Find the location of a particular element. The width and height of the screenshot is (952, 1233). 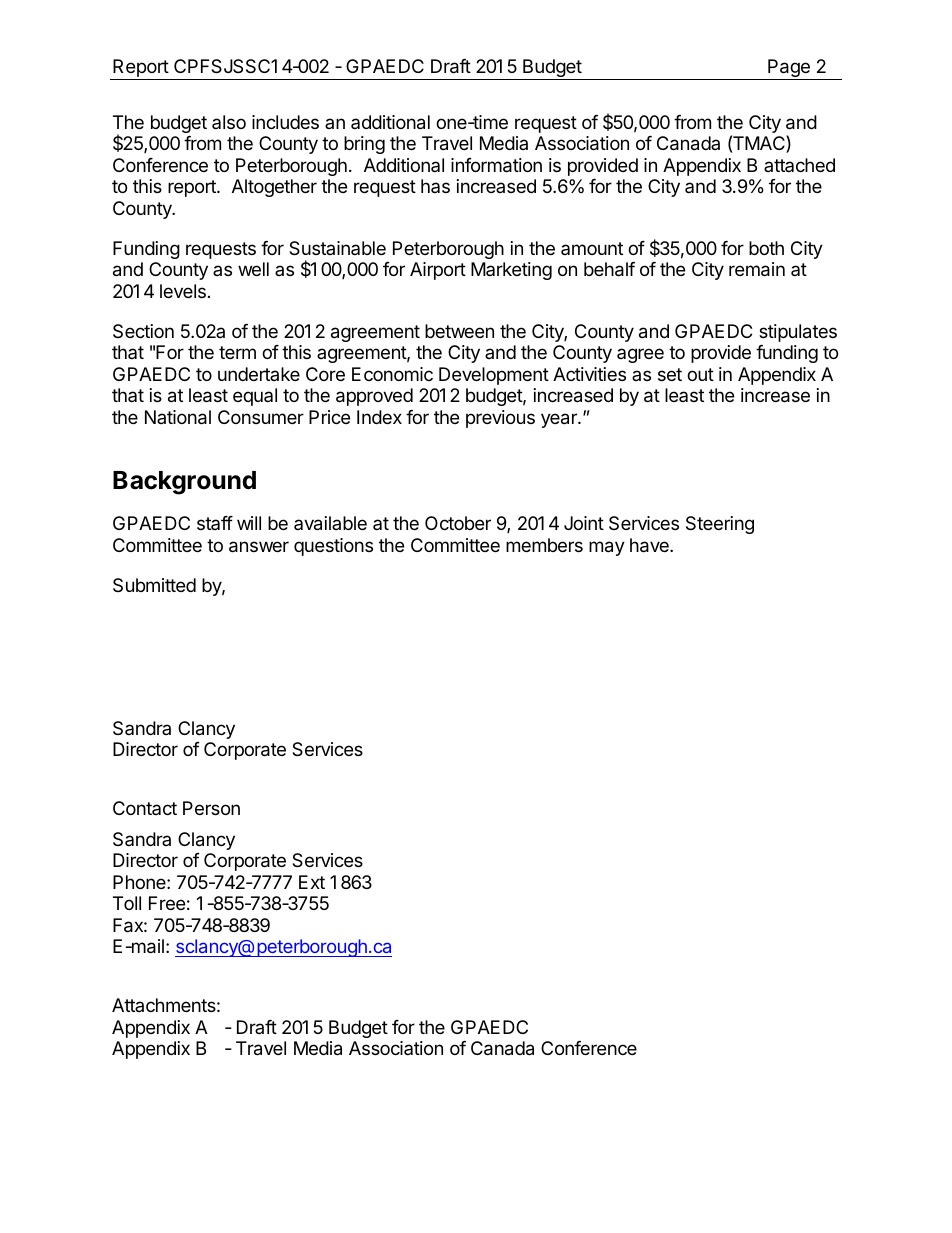

information is located at coordinates (496, 165).
